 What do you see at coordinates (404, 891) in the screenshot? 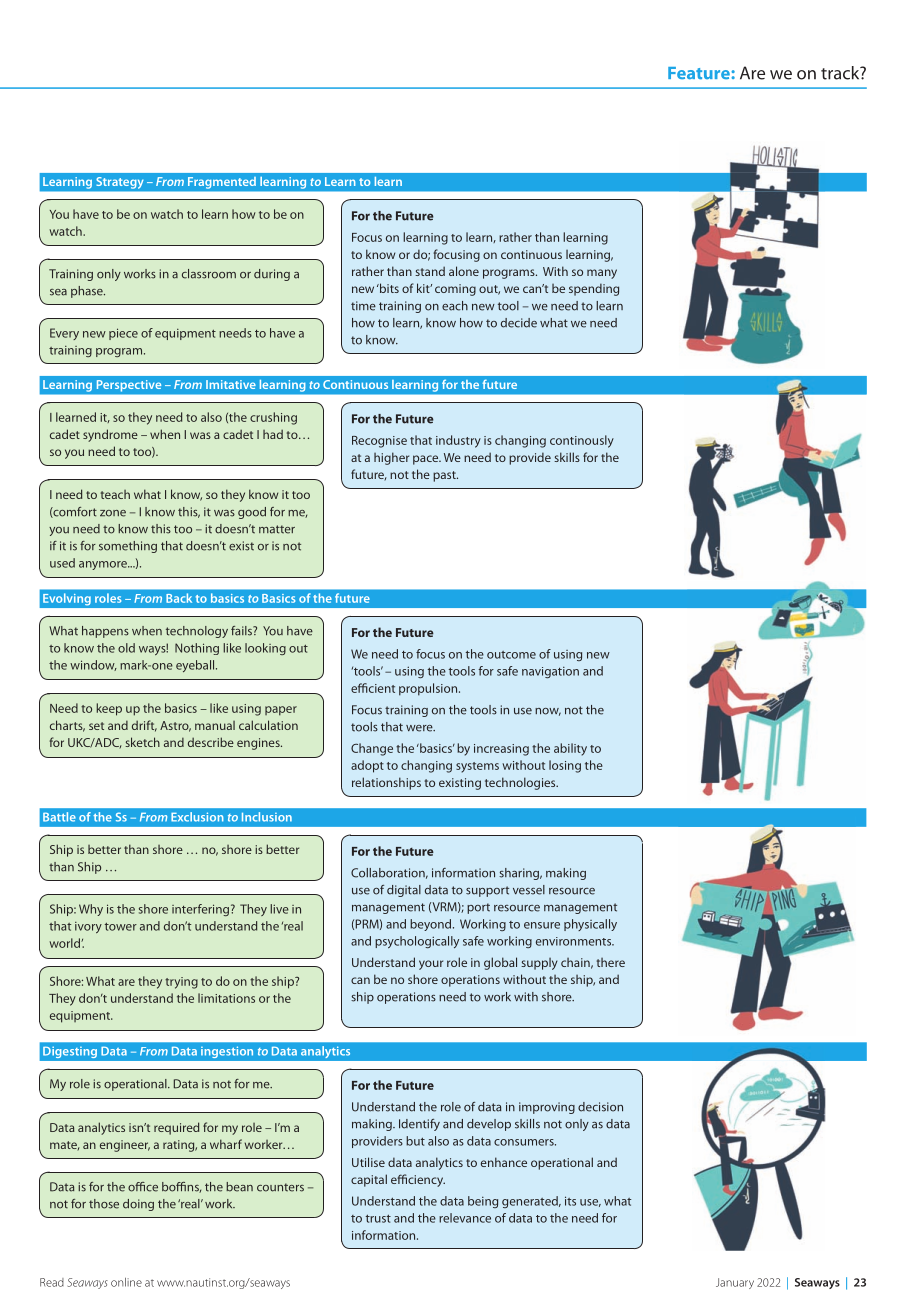
I see `digital` at bounding box center [404, 891].
